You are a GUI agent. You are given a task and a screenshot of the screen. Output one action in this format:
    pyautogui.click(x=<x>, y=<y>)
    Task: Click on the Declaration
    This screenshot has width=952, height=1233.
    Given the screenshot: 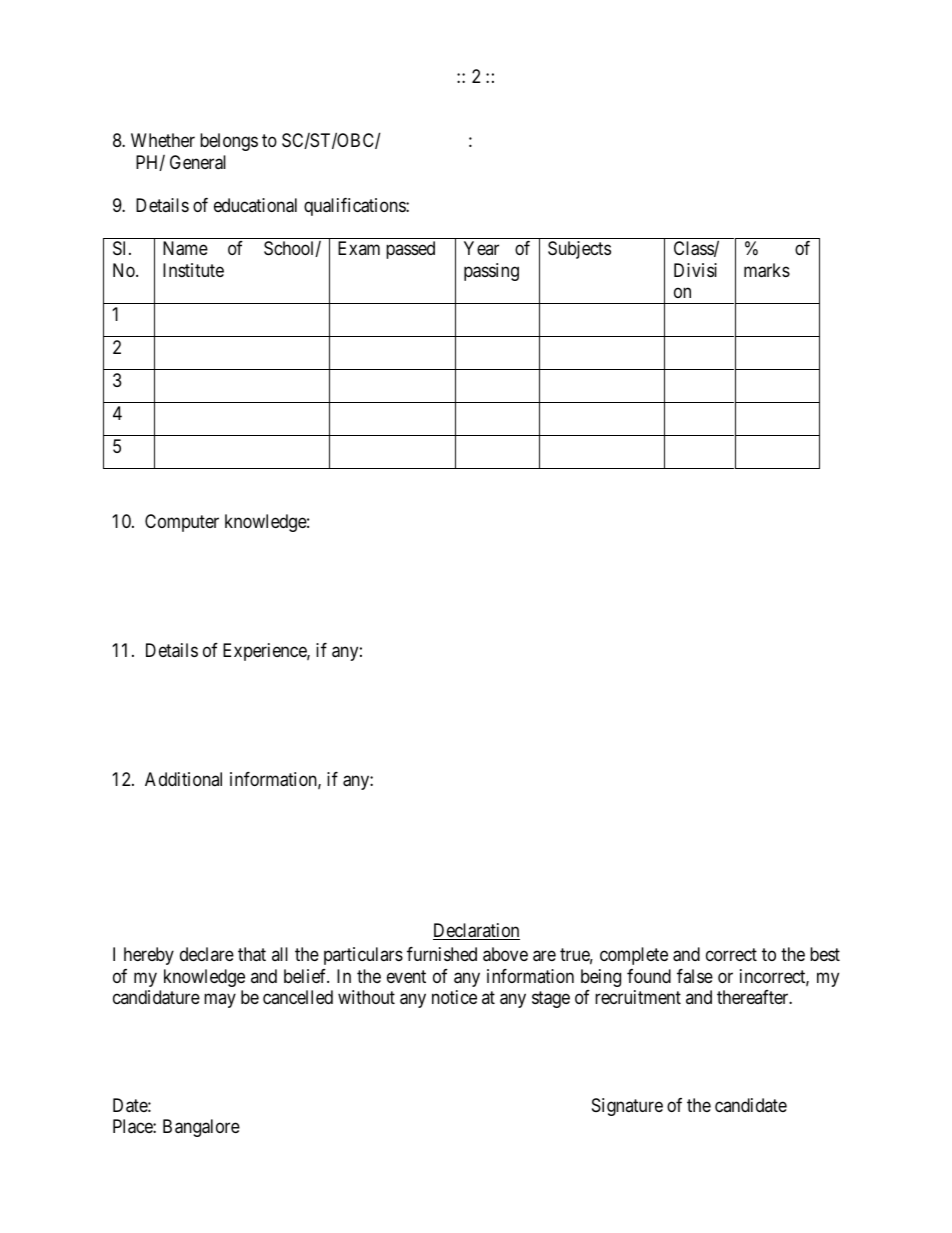 What is the action you would take?
    pyautogui.click(x=476, y=931)
